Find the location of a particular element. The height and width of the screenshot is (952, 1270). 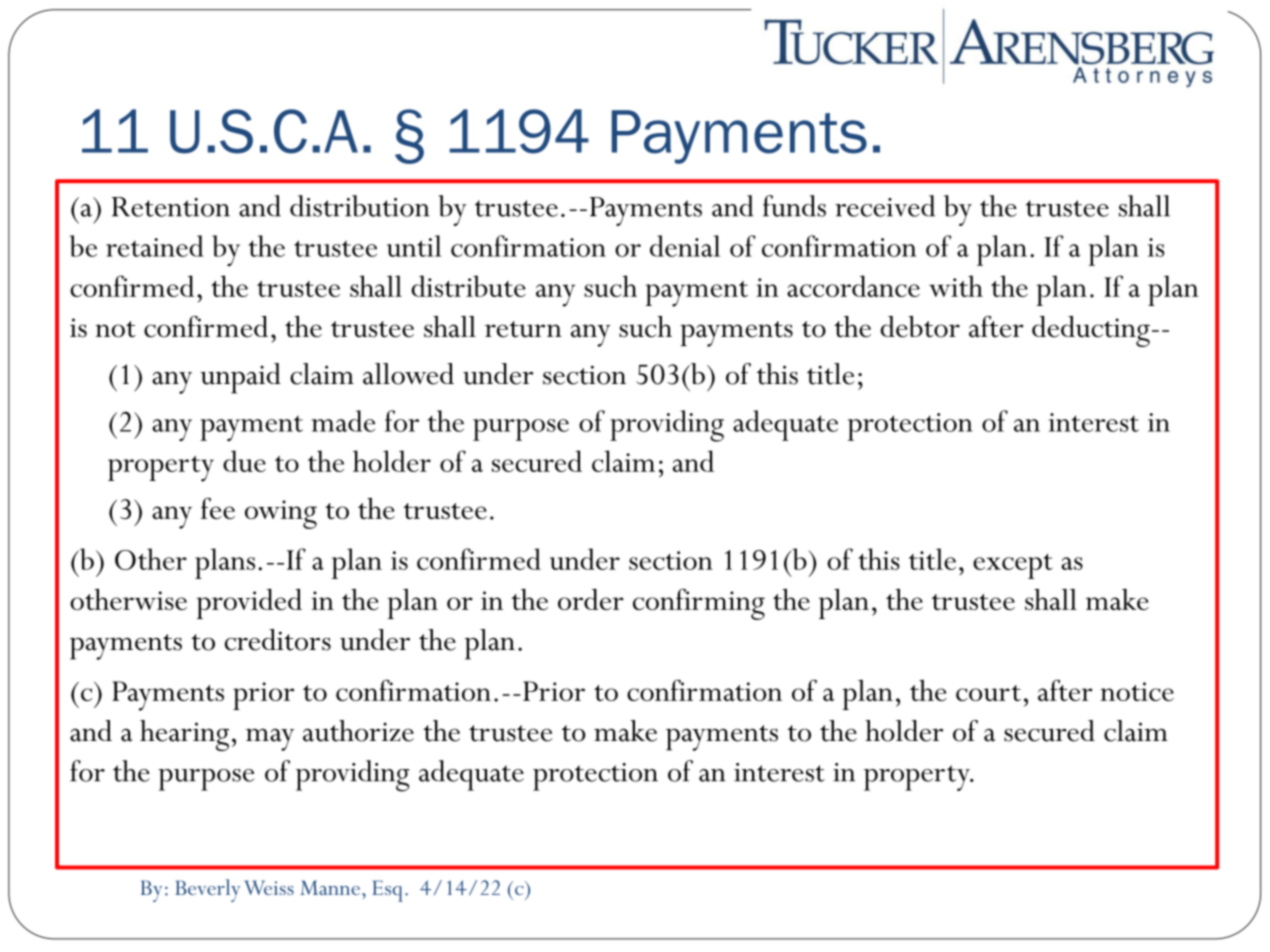

confirming is located at coordinates (699, 604).
